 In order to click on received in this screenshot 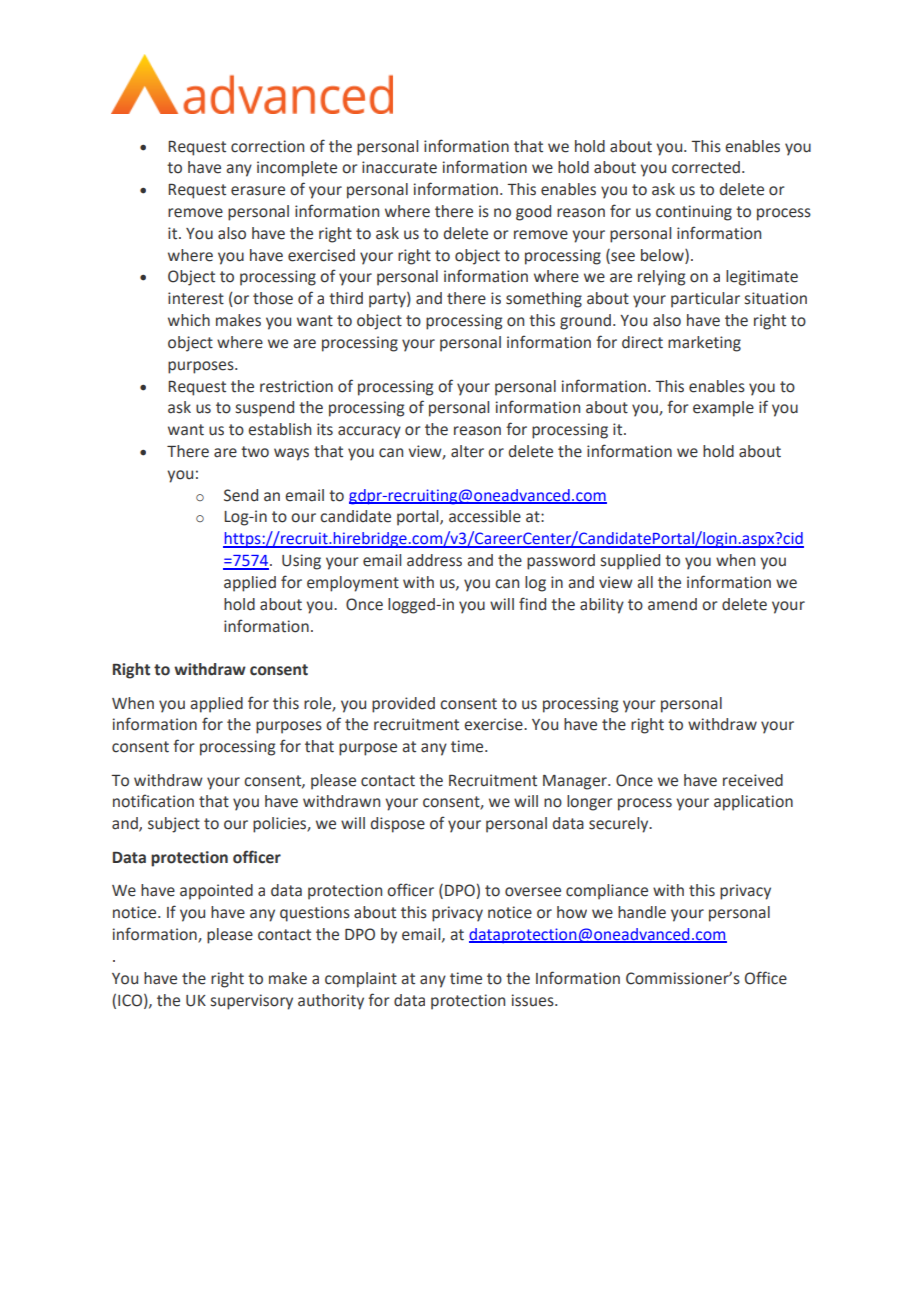, I will do `click(753, 780)`.
